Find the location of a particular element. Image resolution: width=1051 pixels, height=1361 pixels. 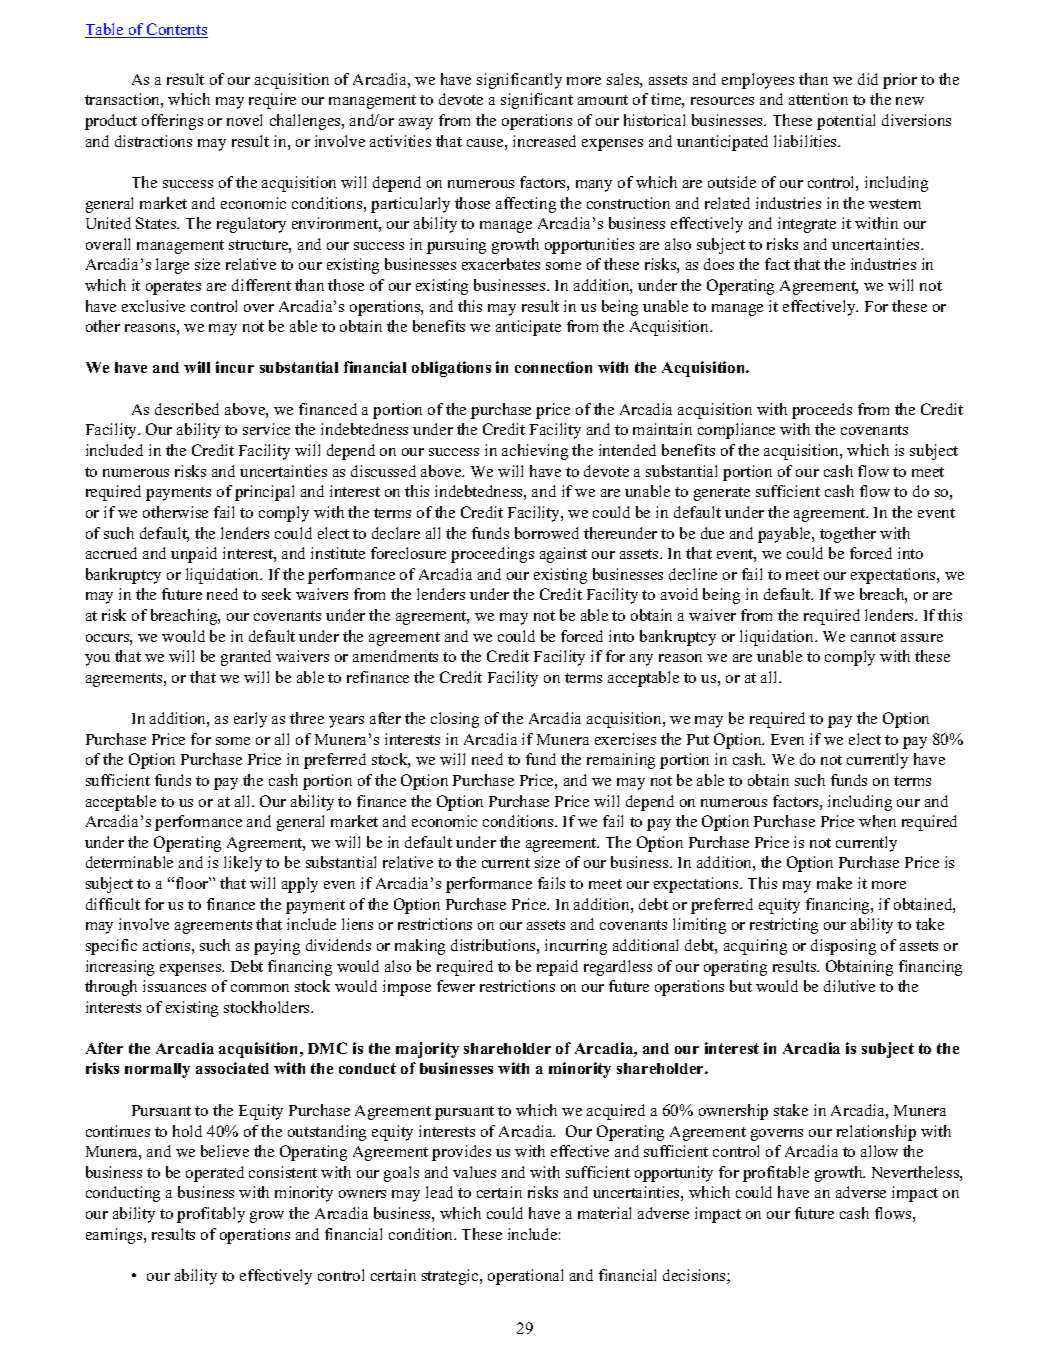

profitably is located at coordinates (211, 1215).
